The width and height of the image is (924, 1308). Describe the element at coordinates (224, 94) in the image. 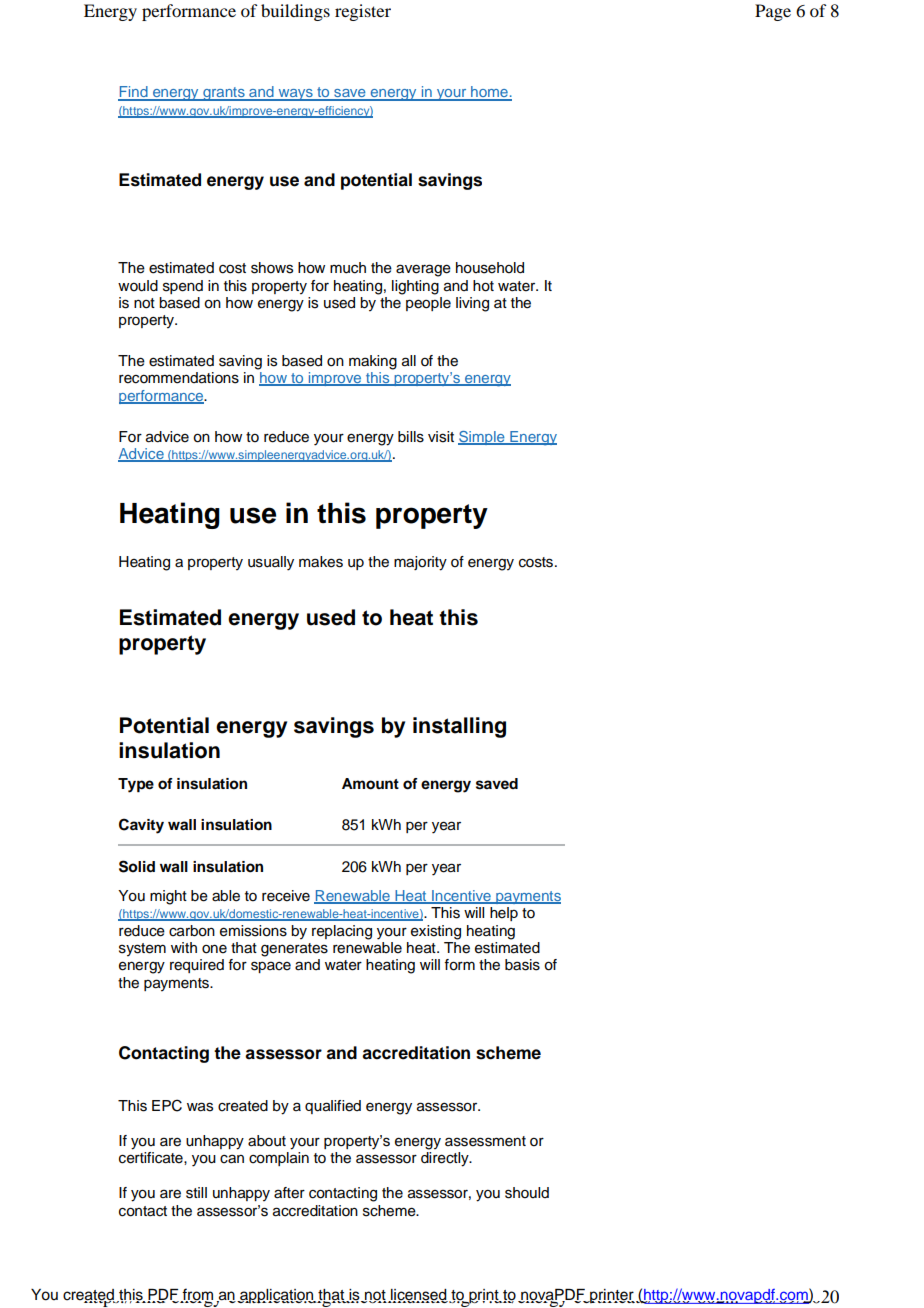

I see `grants` at that location.
